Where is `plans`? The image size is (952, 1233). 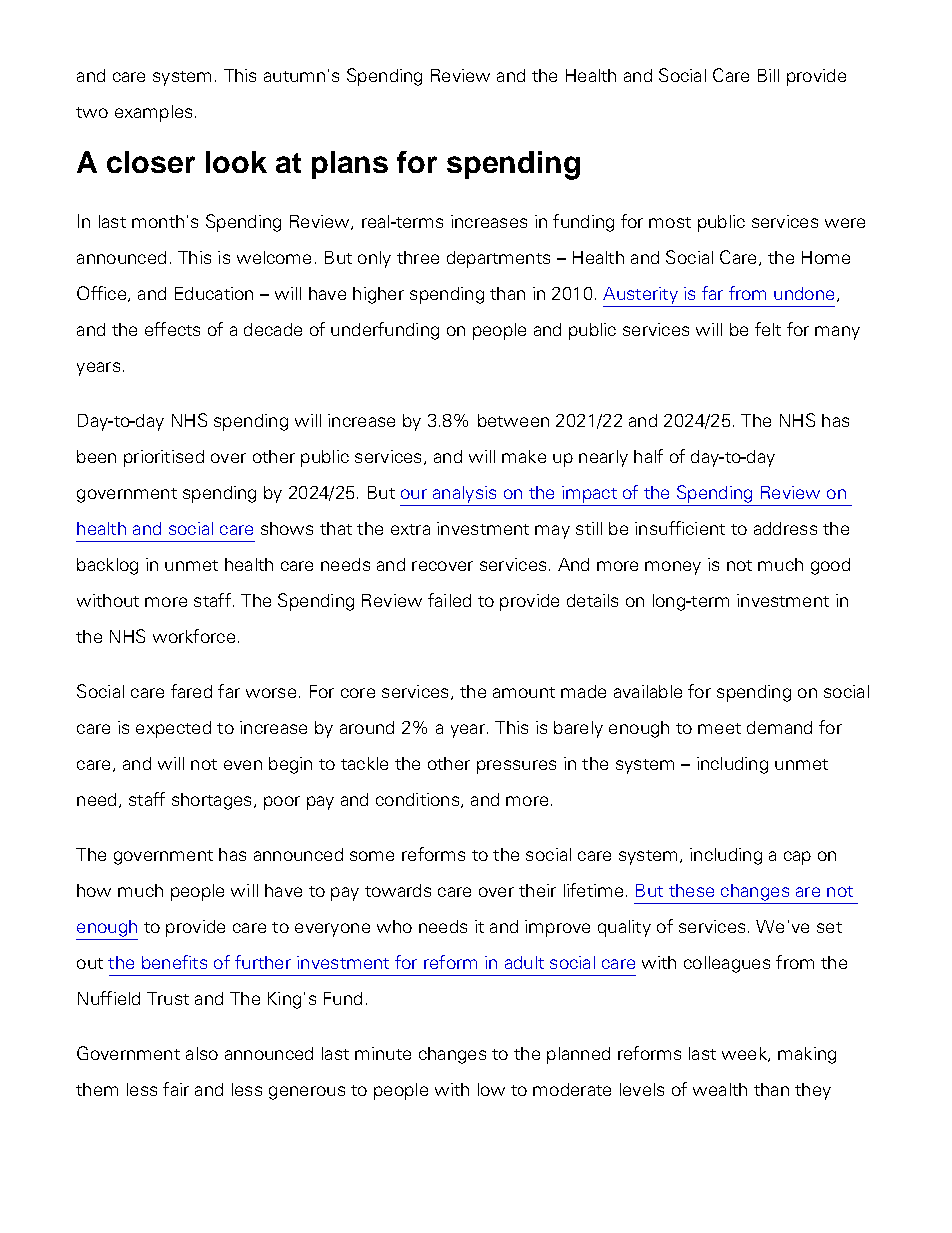 plans is located at coordinates (350, 165).
